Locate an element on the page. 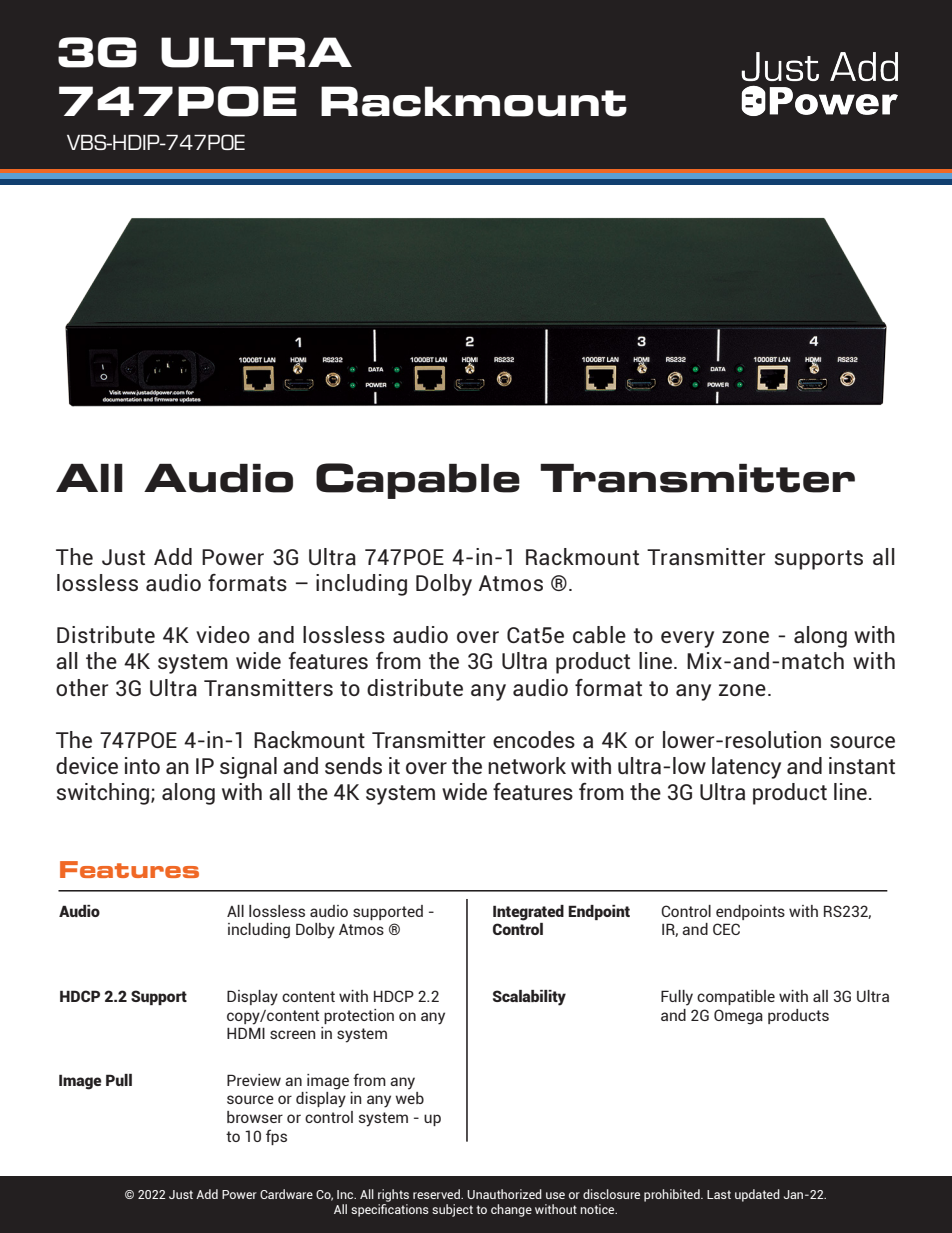 The image size is (952, 1233). Capable is located at coordinates (418, 481).
